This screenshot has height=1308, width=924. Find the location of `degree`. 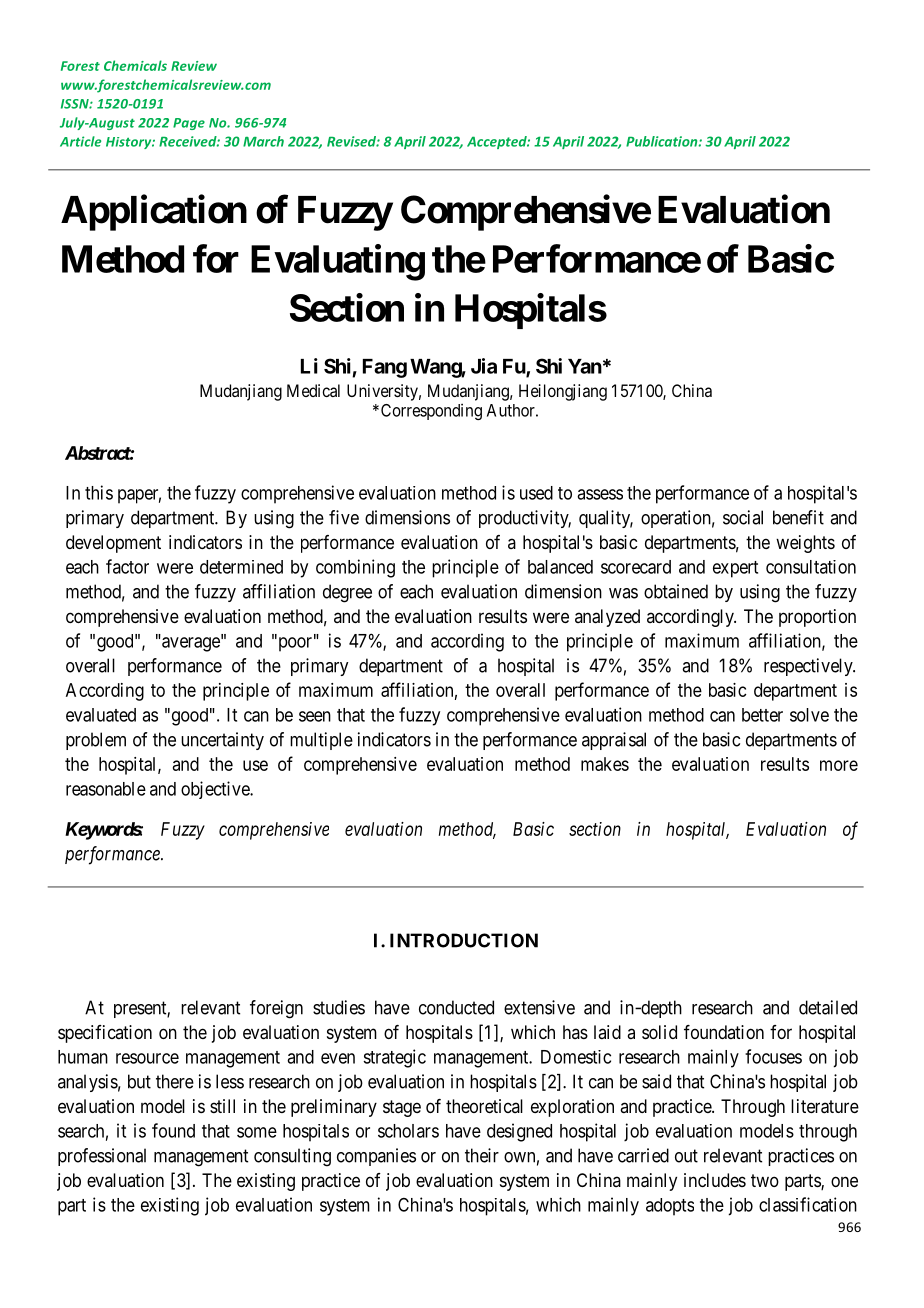

degree is located at coordinates (347, 593).
